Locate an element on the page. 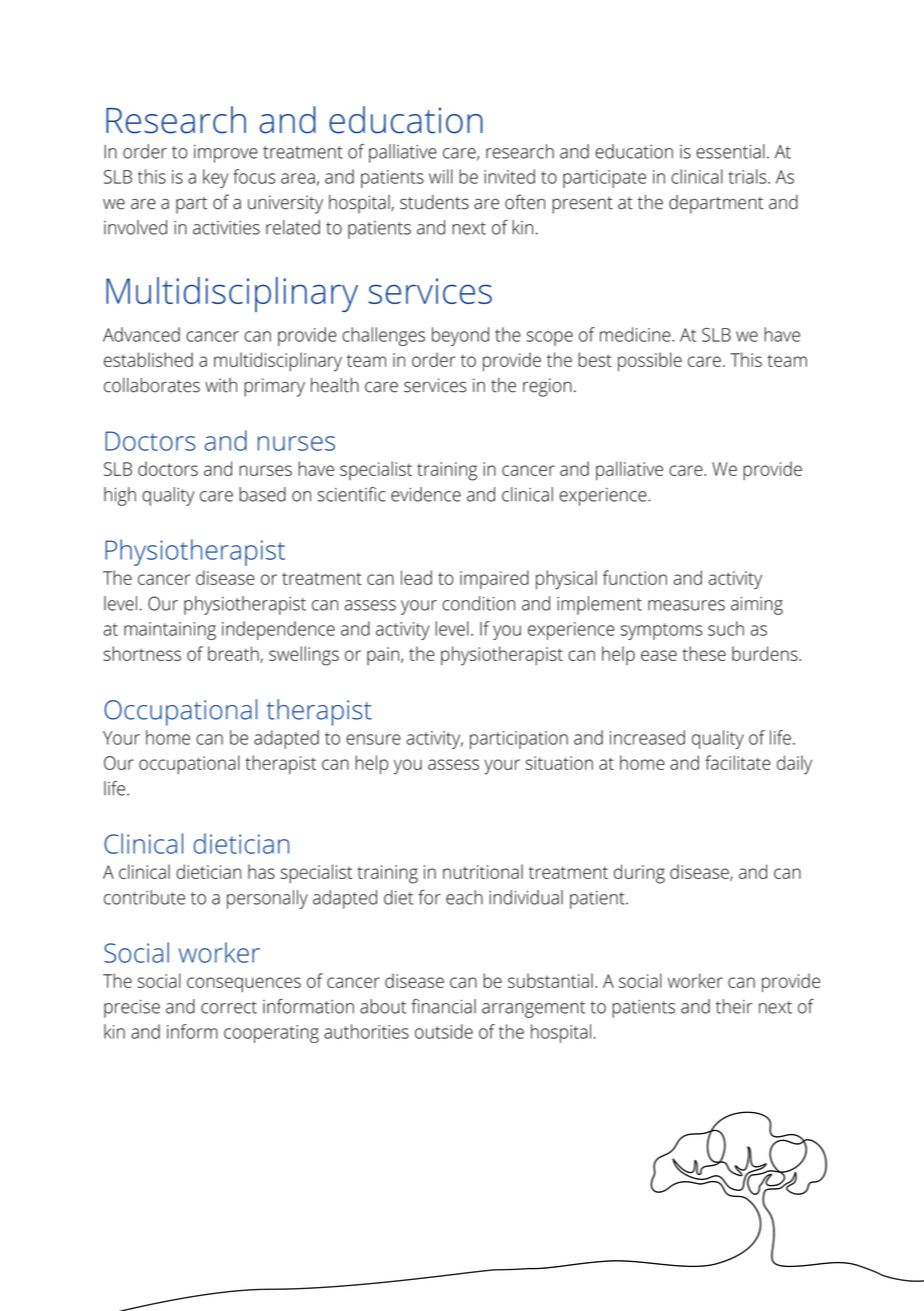  will is located at coordinates (441, 176).
